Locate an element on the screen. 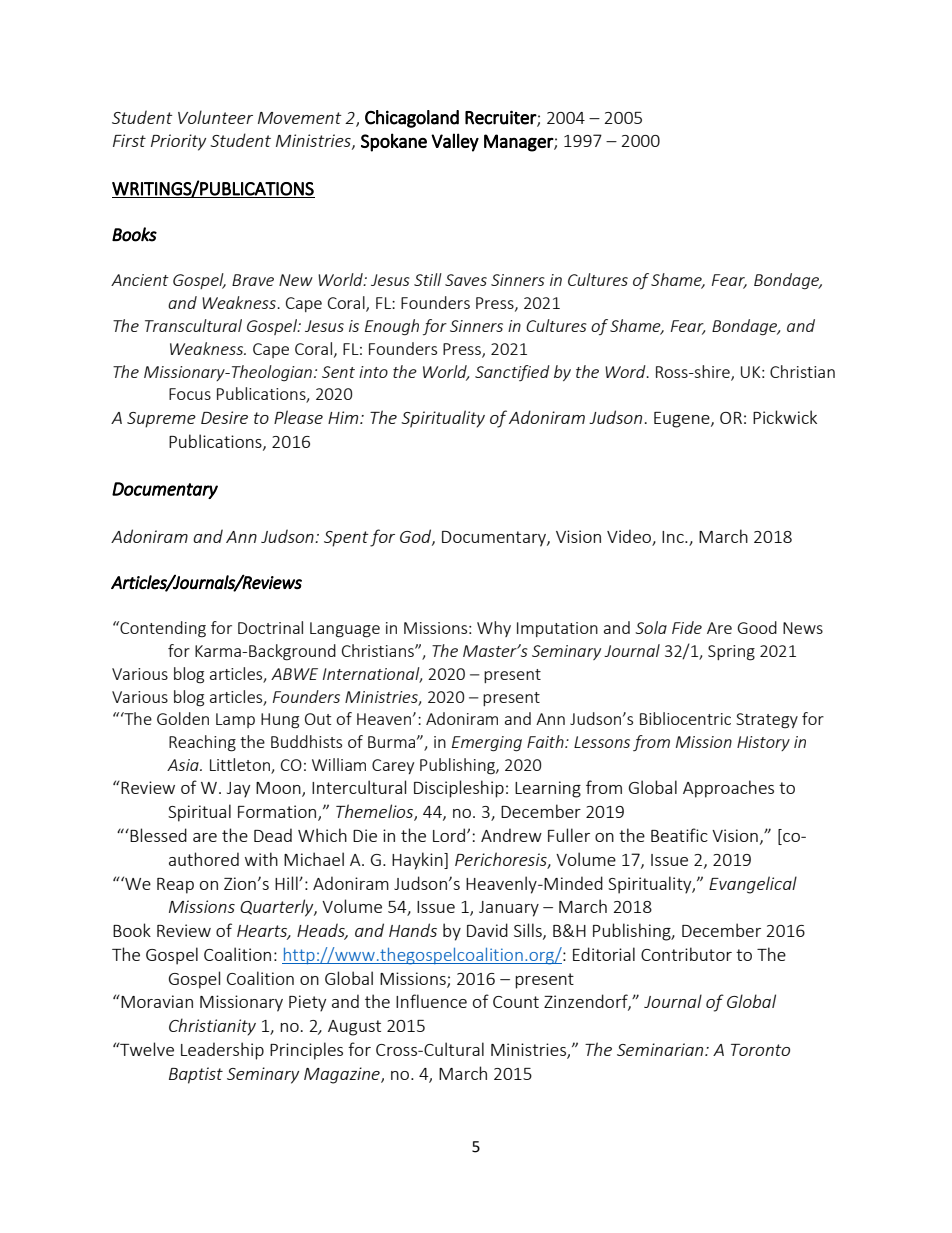 The width and height of the screenshot is (952, 1233). Influence is located at coordinates (431, 1001).
